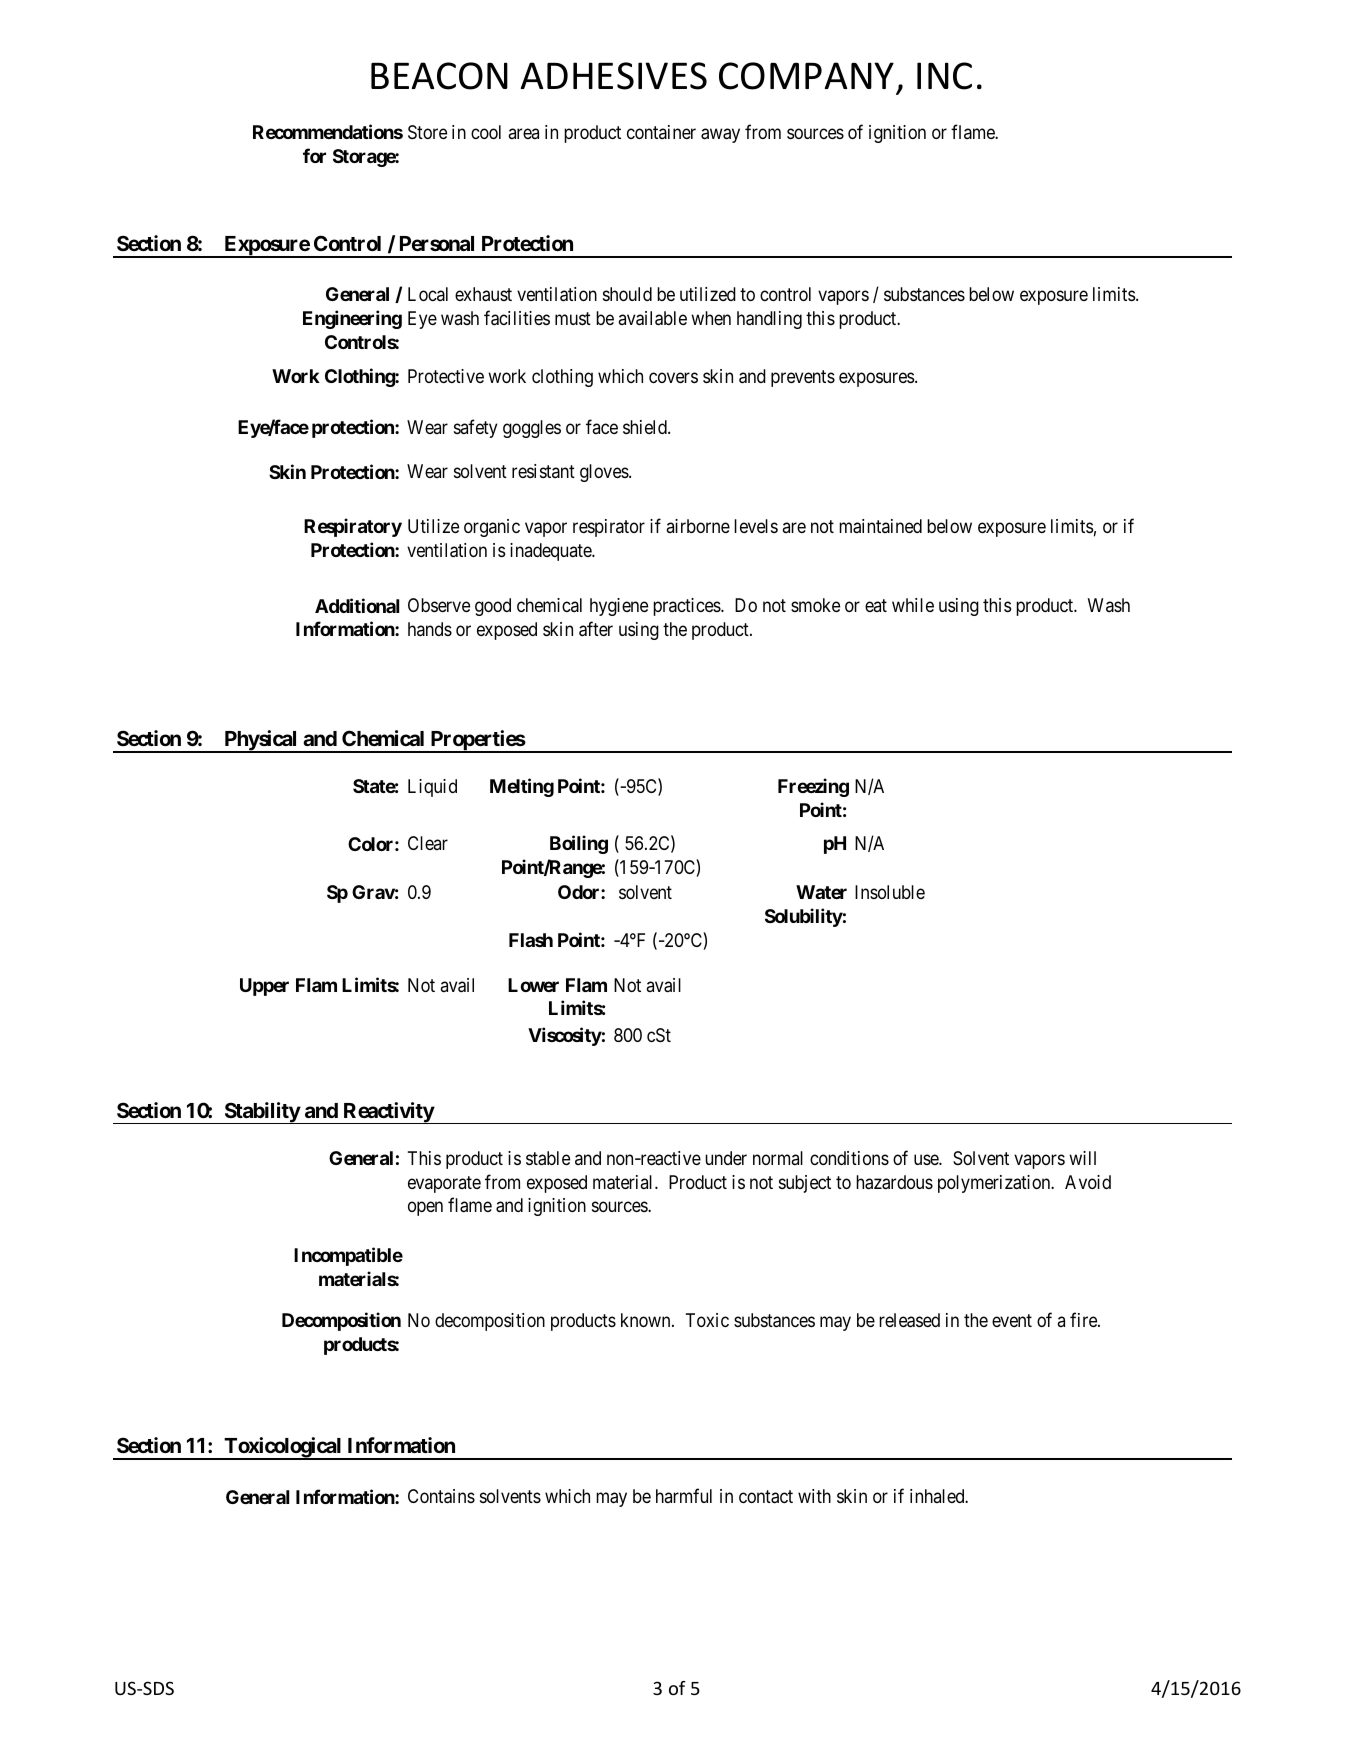 The image size is (1355, 1753). What do you see at coordinates (441, 1496) in the screenshot?
I see `Contains` at bounding box center [441, 1496].
